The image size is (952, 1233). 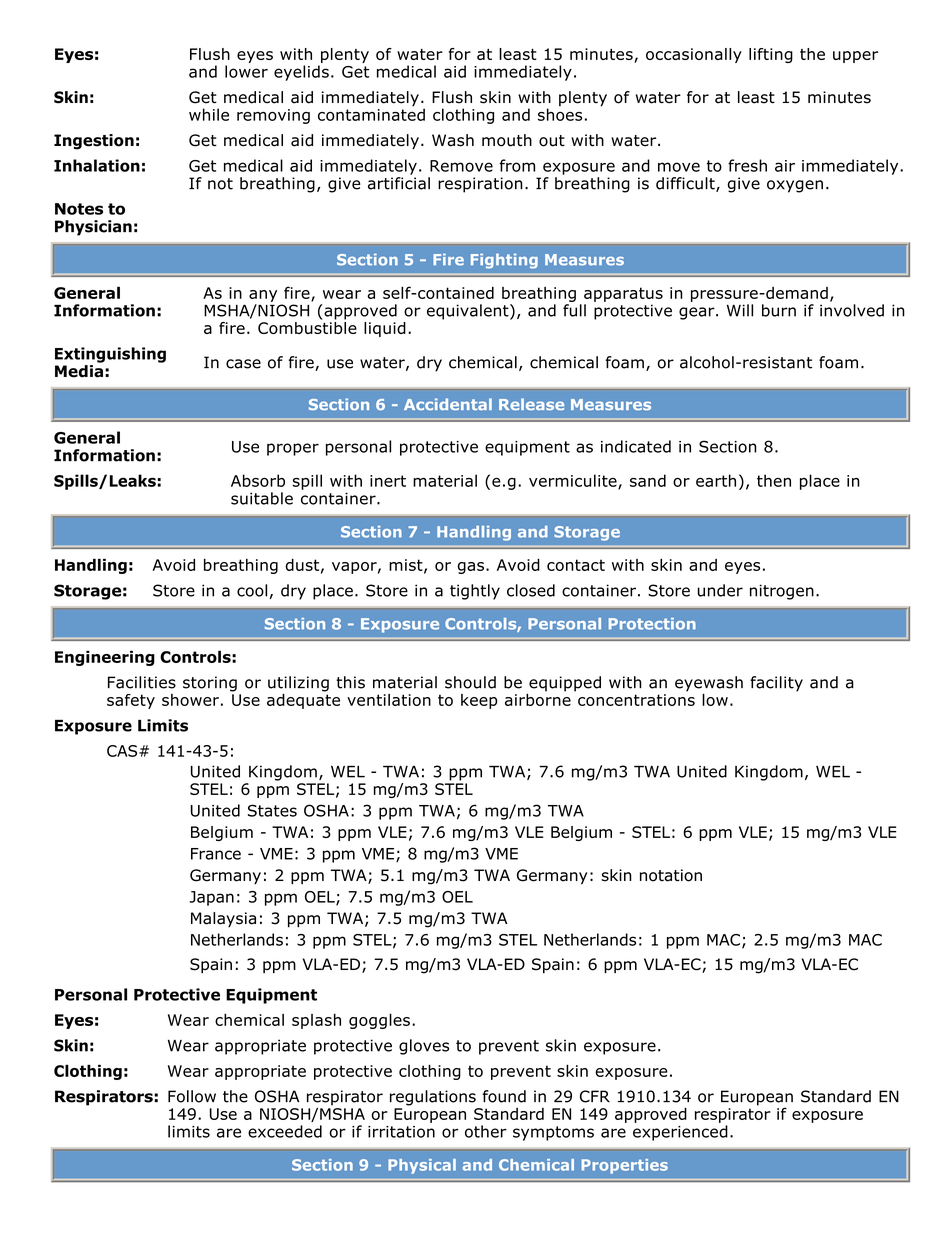 I want to click on Follow, so click(x=192, y=1096).
